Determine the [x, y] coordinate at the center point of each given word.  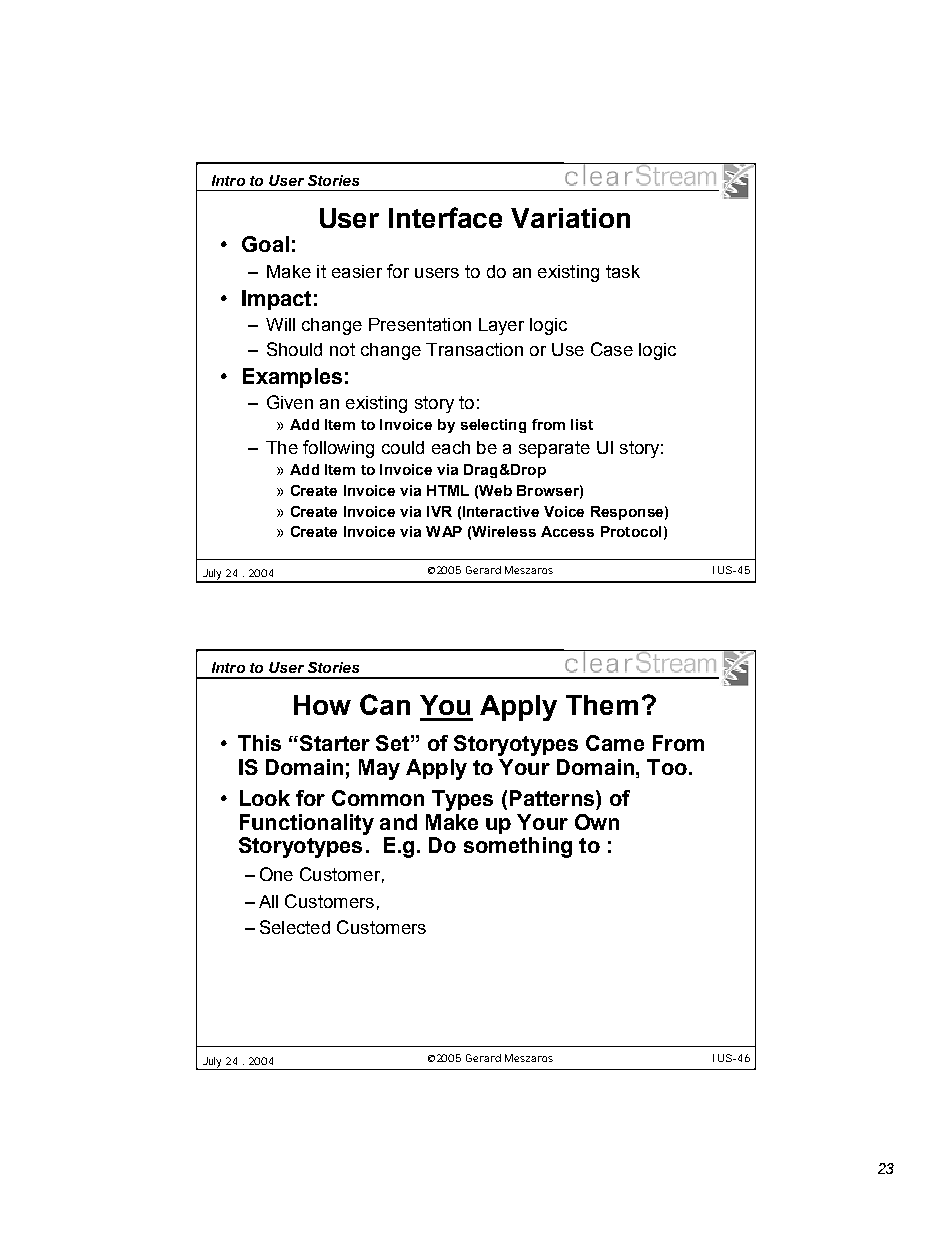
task [623, 271]
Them [602, 705]
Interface [445, 217]
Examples [292, 378]
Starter [335, 743]
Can [385, 704]
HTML [448, 490]
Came [615, 743]
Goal [265, 244]
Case [612, 349]
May [379, 769]
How [322, 705]
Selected [295, 927]
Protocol [631, 531]
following [338, 449]
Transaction [474, 349]
